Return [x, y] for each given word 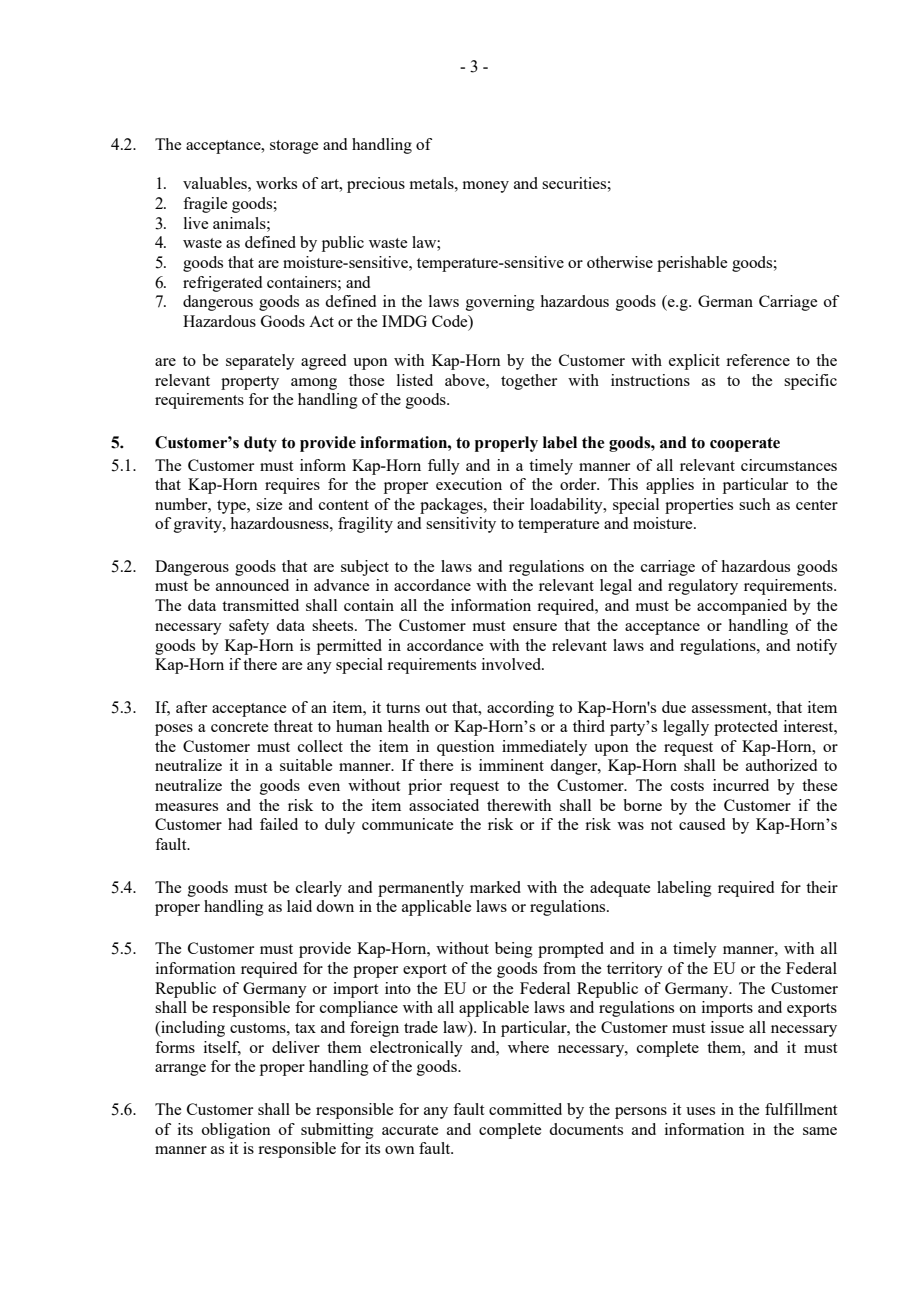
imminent [511, 765]
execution [469, 484]
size [269, 504]
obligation [236, 1131]
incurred [741, 785]
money [486, 187]
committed [525, 1109]
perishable [692, 264]
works [276, 183]
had [240, 824]
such [755, 504]
